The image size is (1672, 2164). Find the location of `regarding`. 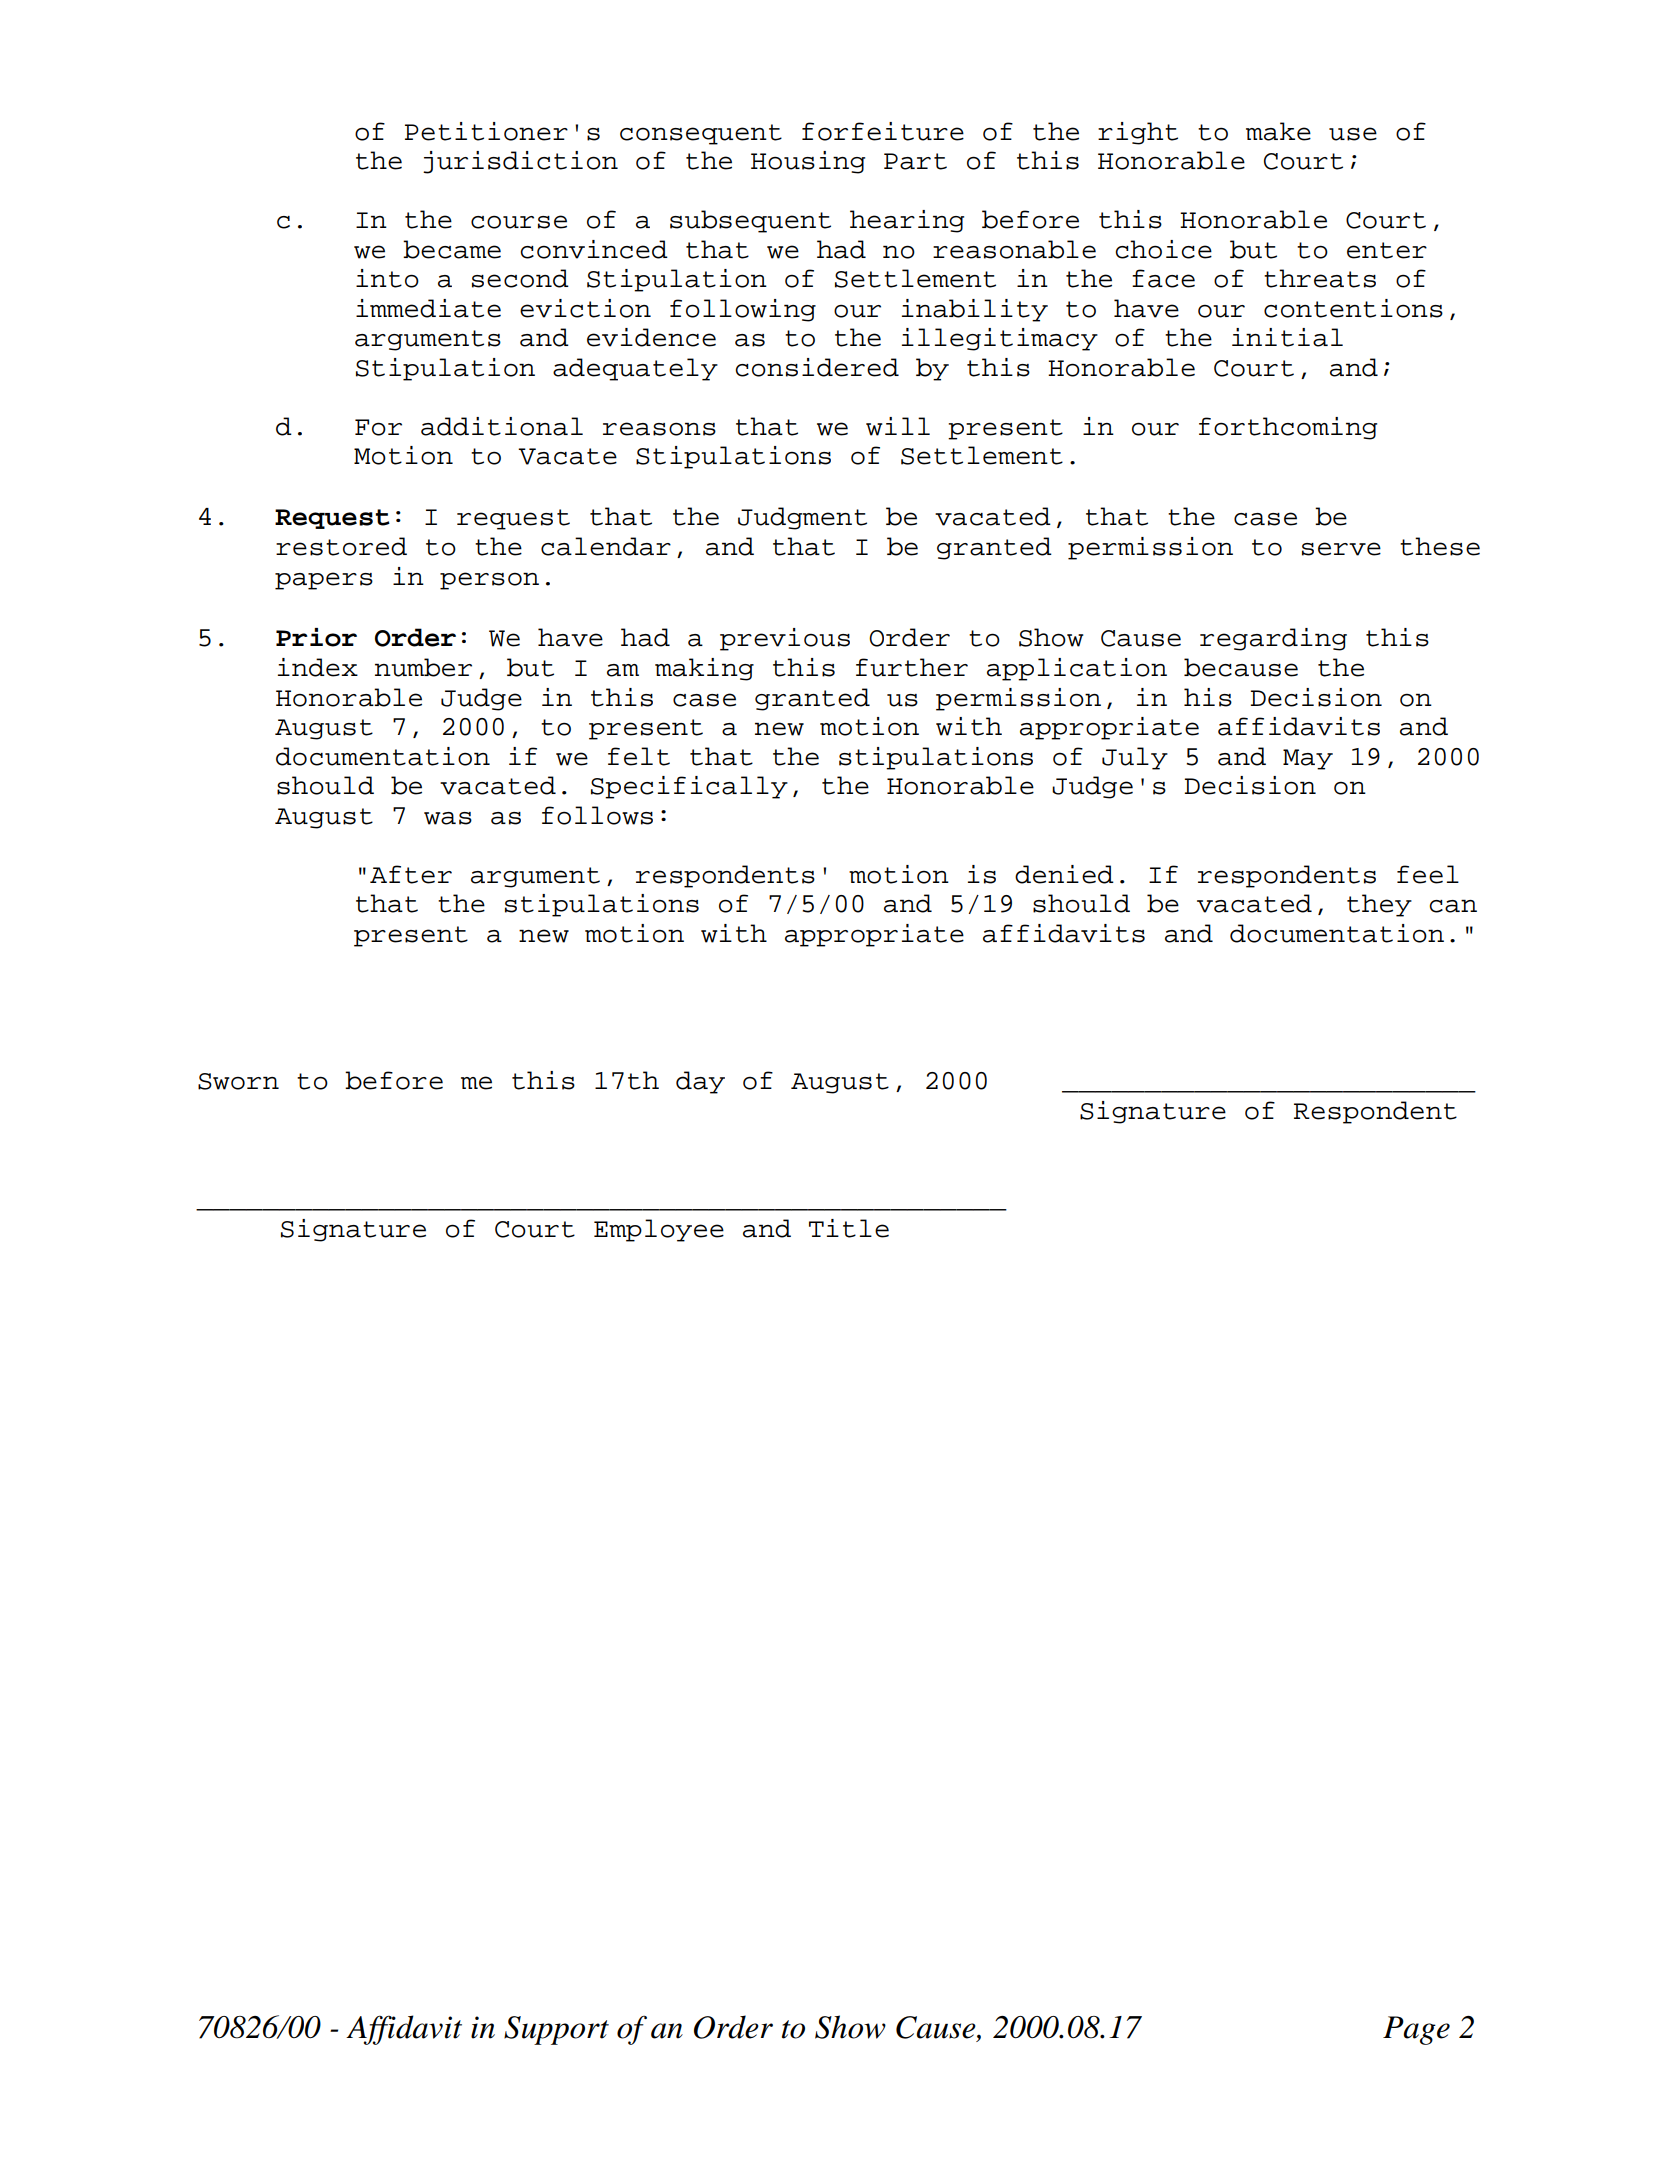

regarding is located at coordinates (1273, 639).
